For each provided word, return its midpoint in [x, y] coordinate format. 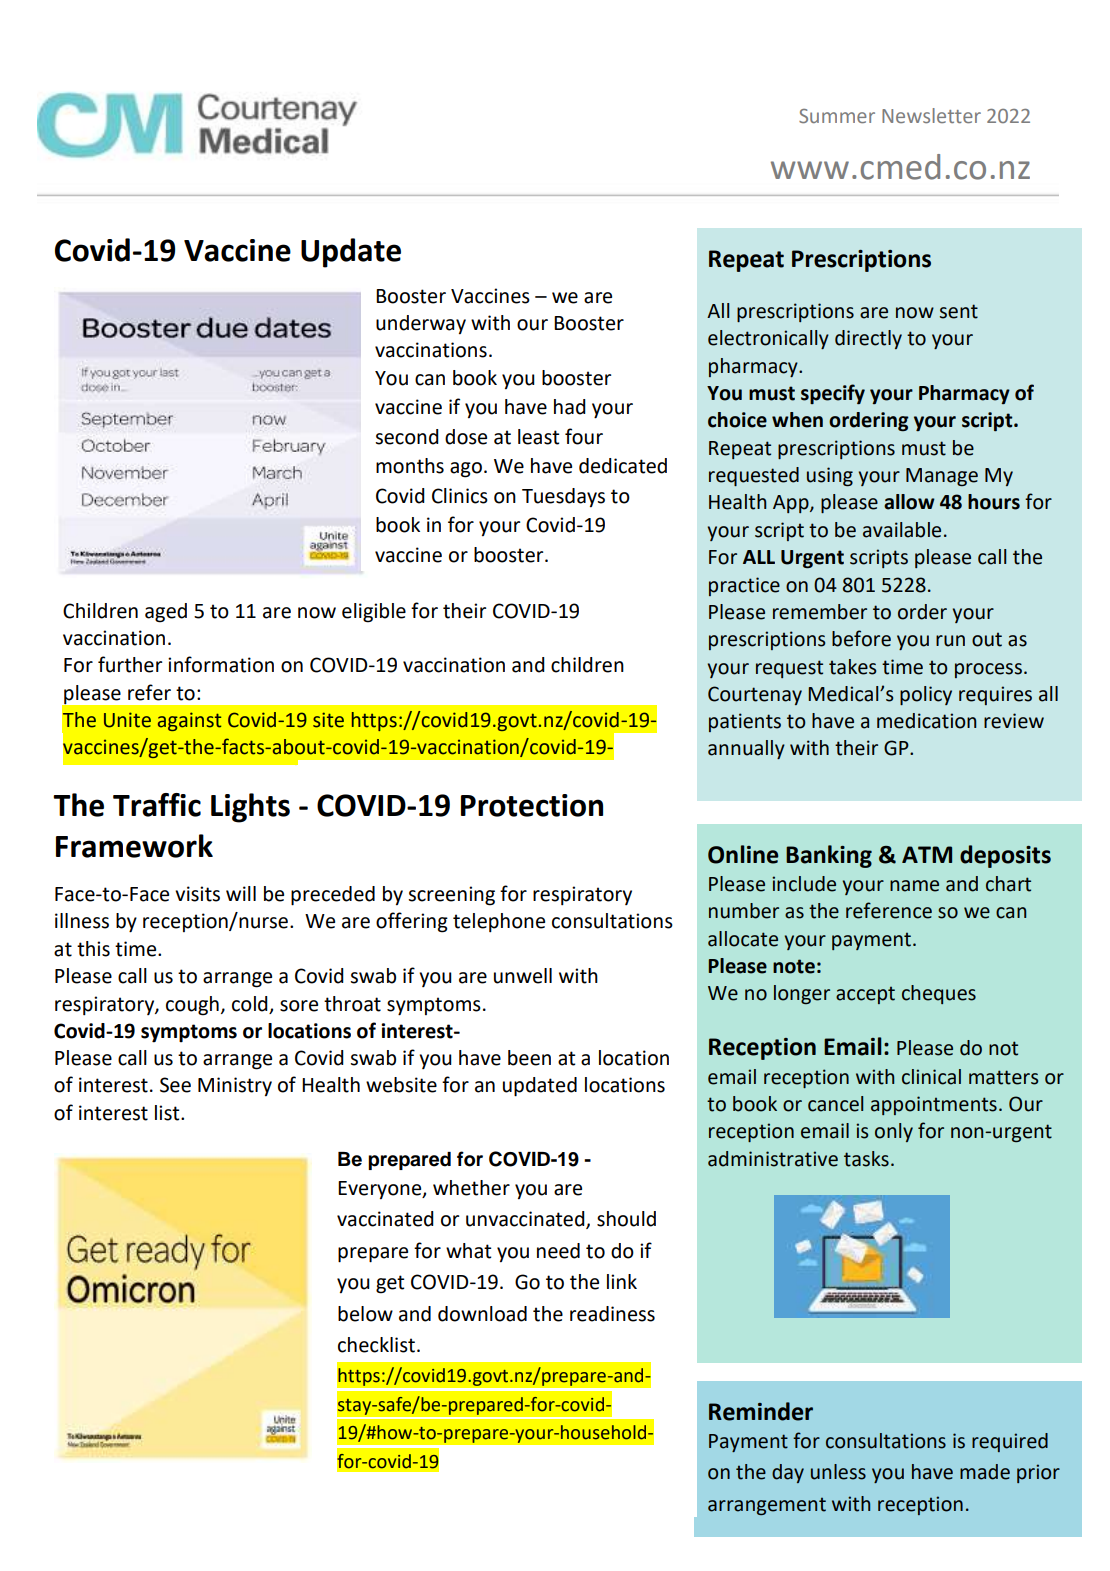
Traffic [157, 805]
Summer [837, 116]
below [365, 1314]
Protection [532, 805]
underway [421, 324]
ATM [927, 854]
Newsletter [931, 115]
